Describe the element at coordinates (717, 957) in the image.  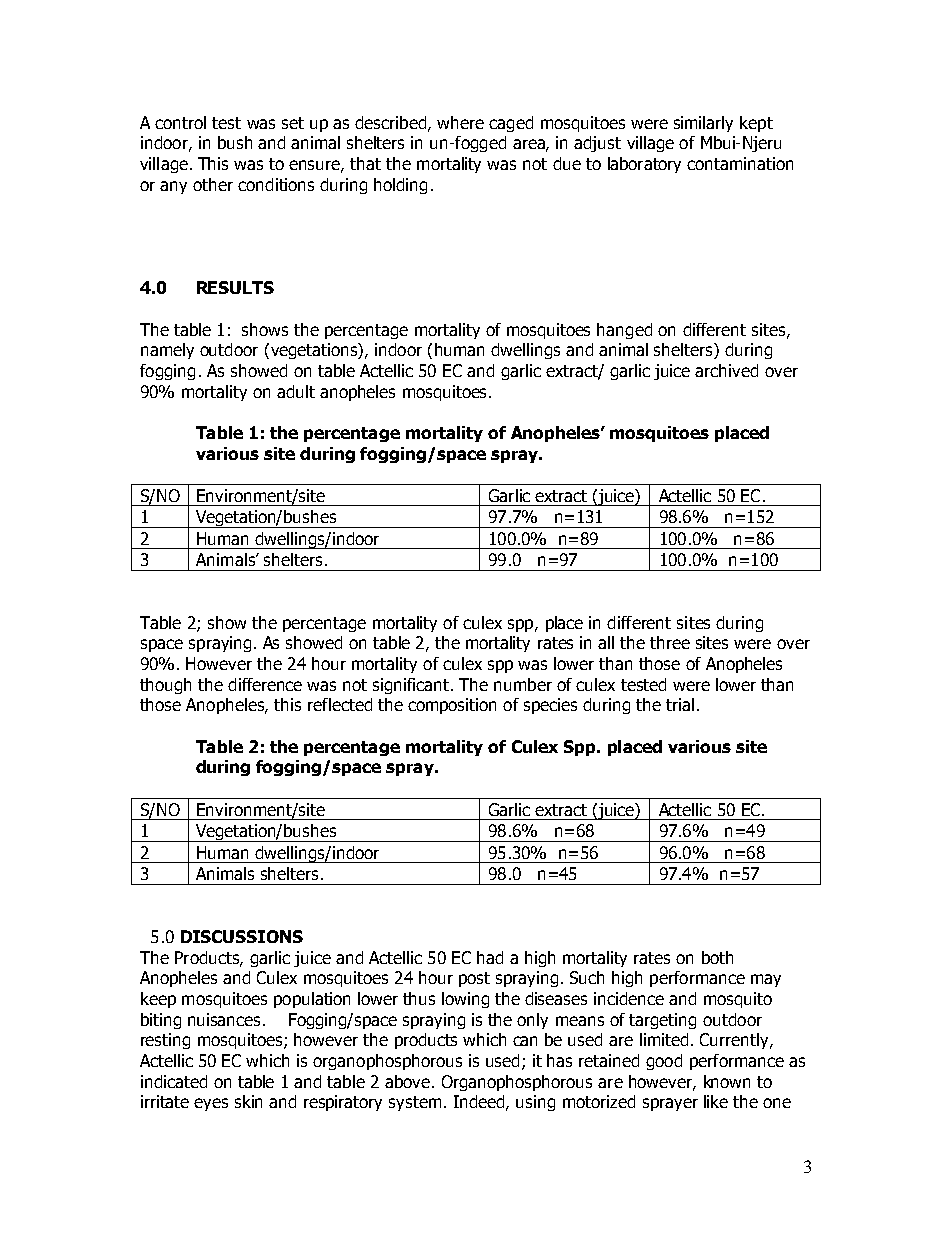
I see `both` at that location.
